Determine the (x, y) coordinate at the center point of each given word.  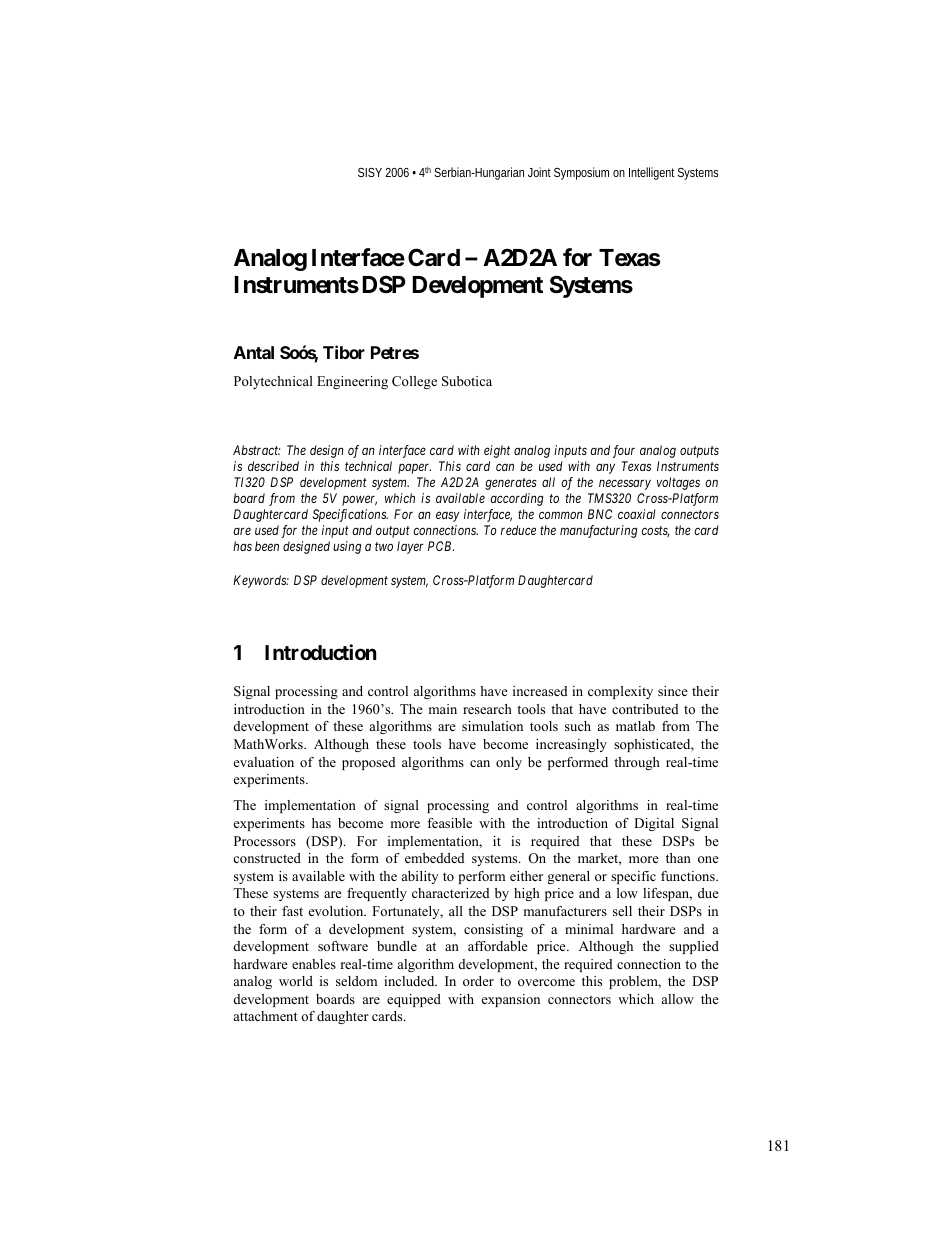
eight (497, 451)
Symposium (581, 173)
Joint (539, 172)
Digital (654, 824)
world (296, 981)
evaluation (264, 762)
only (509, 763)
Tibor (344, 352)
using (347, 547)
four (624, 451)
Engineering (352, 382)
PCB (441, 546)
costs (655, 531)
